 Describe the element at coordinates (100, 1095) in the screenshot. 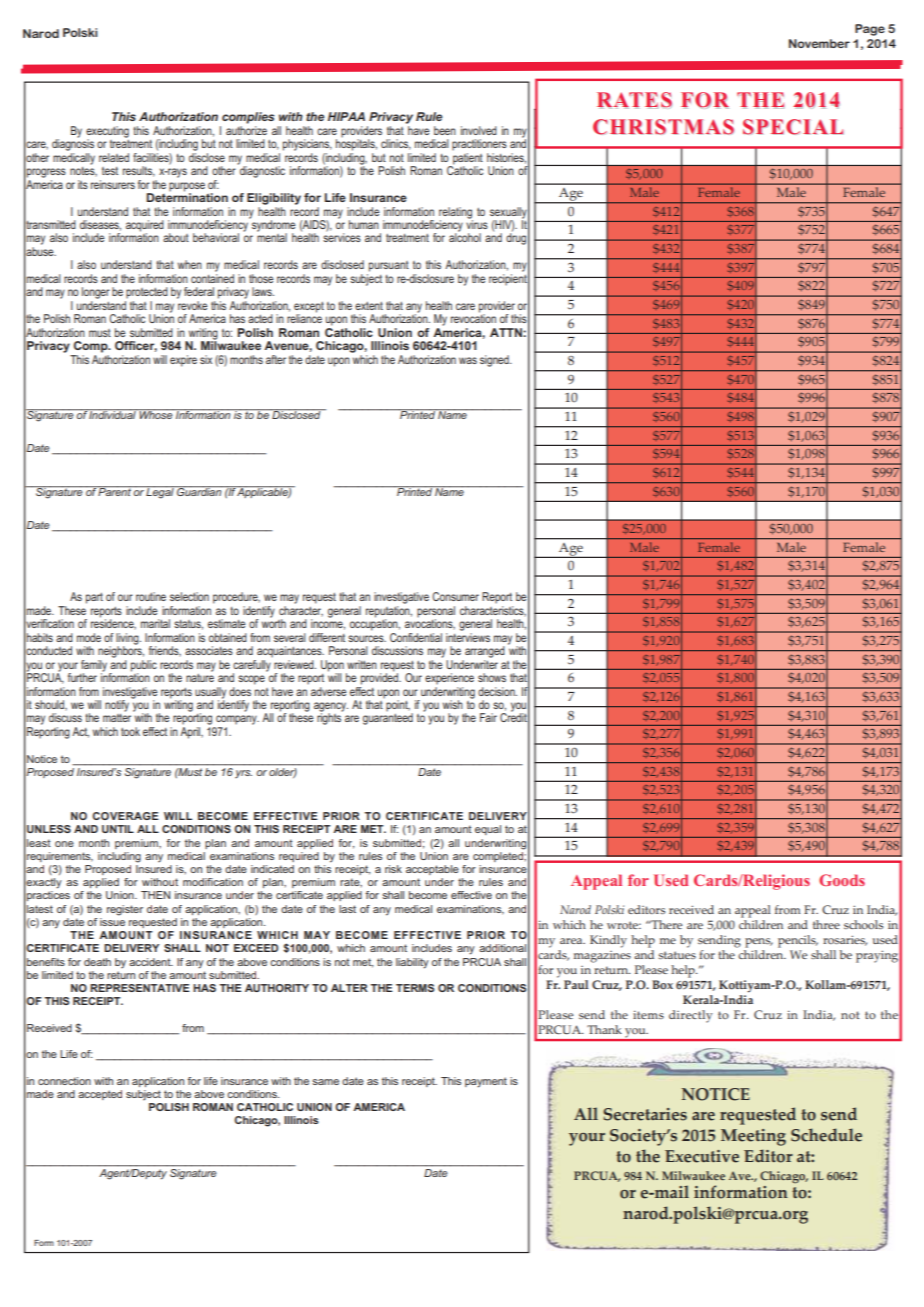

I see `accepted` at that location.
